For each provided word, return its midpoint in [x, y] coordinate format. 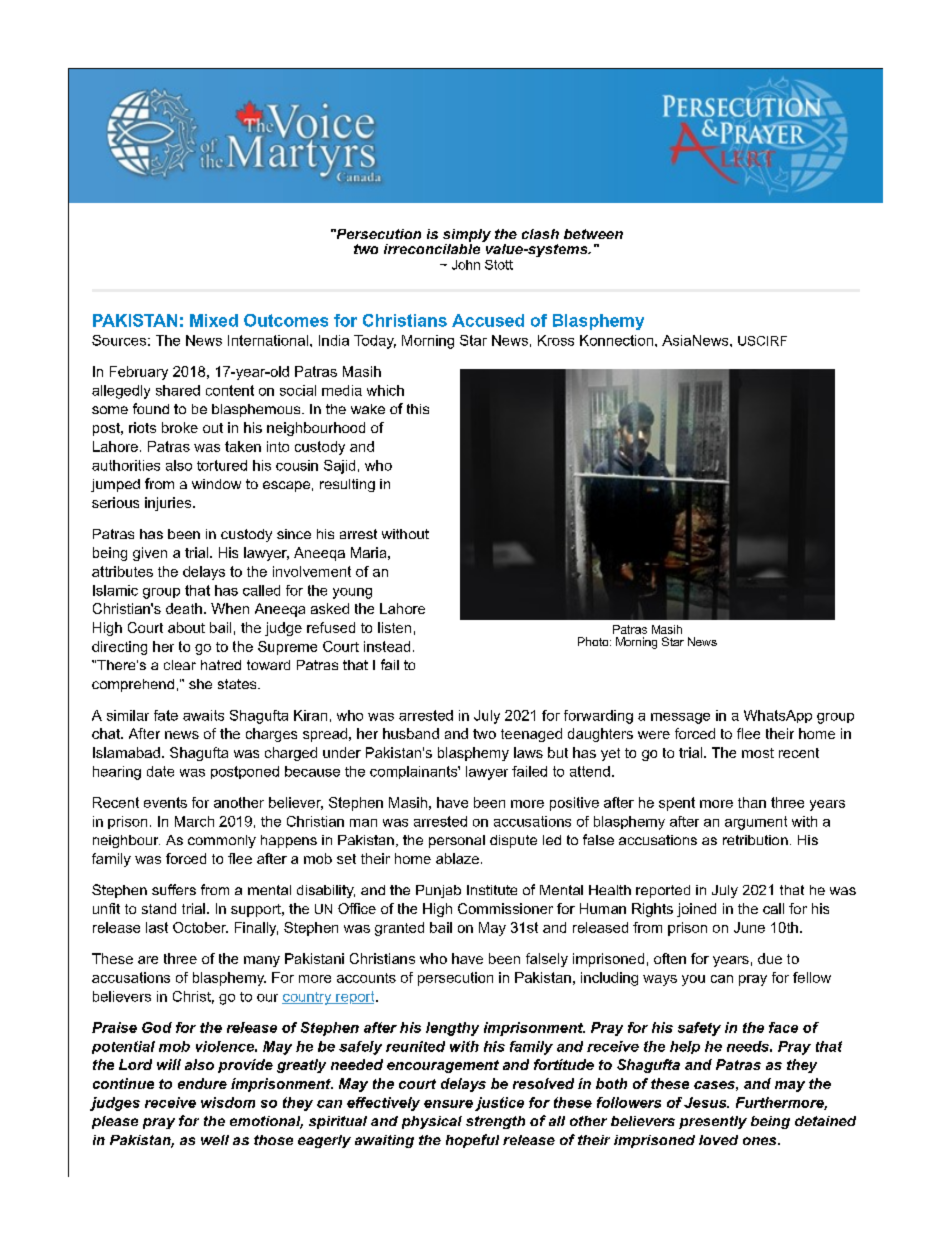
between [593, 234]
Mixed [214, 320]
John [466, 265]
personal [457, 841]
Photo [594, 641]
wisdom [228, 1102]
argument [756, 823]
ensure [448, 1104]
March [194, 821]
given [150, 554]
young [352, 593]
